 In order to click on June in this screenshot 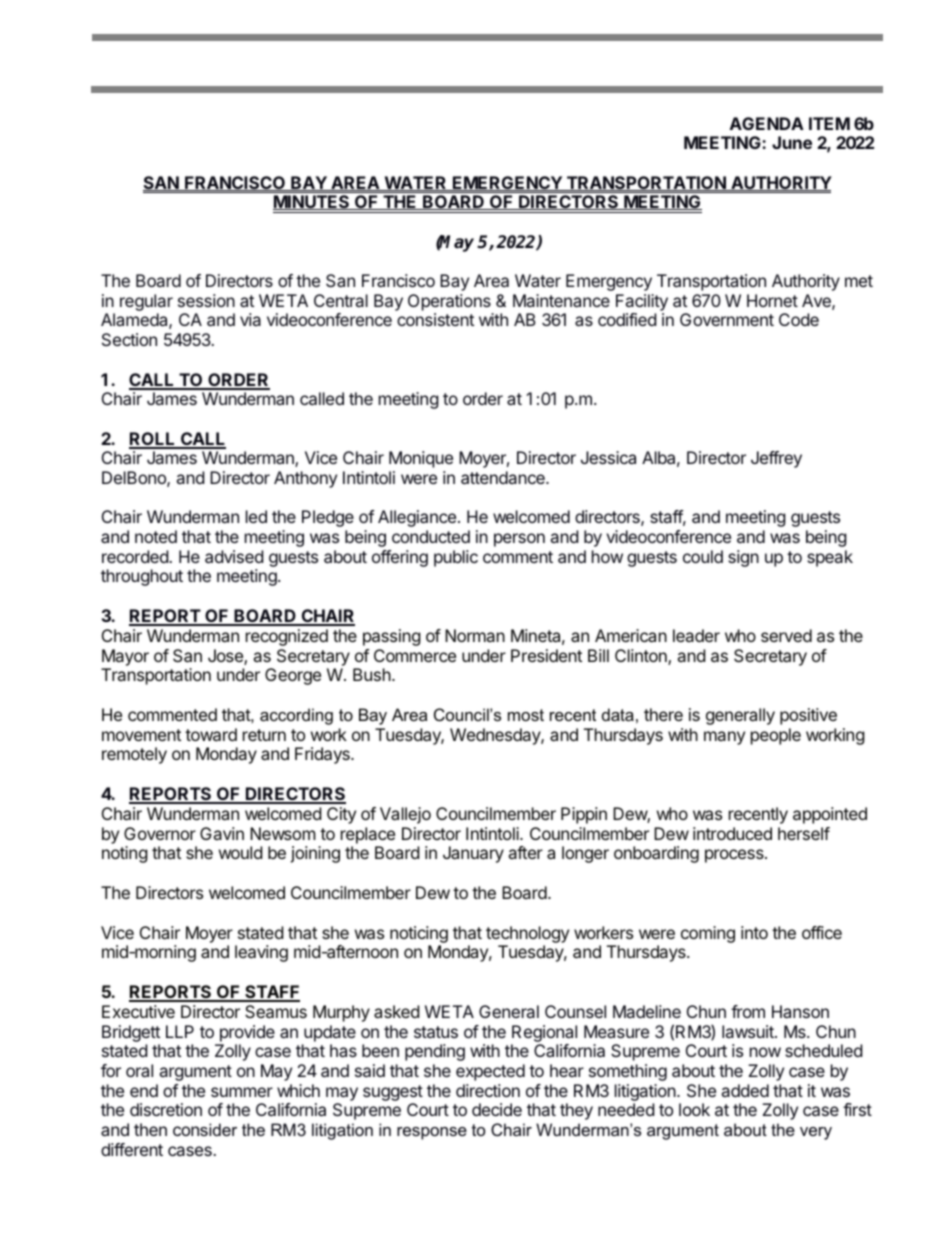, I will do `click(792, 142)`.
